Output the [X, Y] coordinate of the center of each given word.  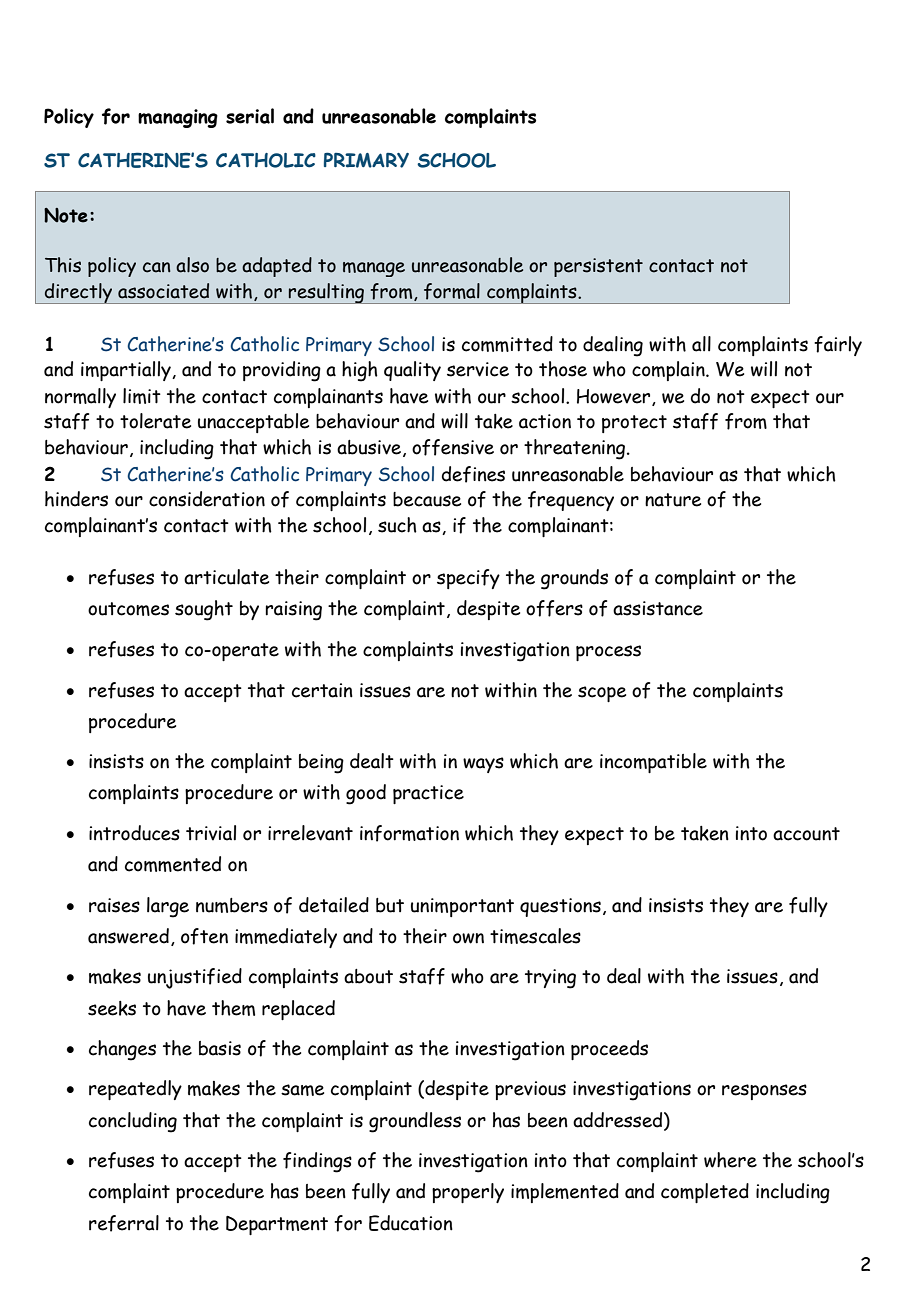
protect [634, 424]
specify [468, 579]
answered [128, 936]
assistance [658, 608]
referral [124, 1223]
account [806, 834]
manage [374, 269]
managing [178, 118]
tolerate [155, 421]
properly [468, 1193]
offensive [453, 447]
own [468, 938]
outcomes [128, 609]
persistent [598, 267]
